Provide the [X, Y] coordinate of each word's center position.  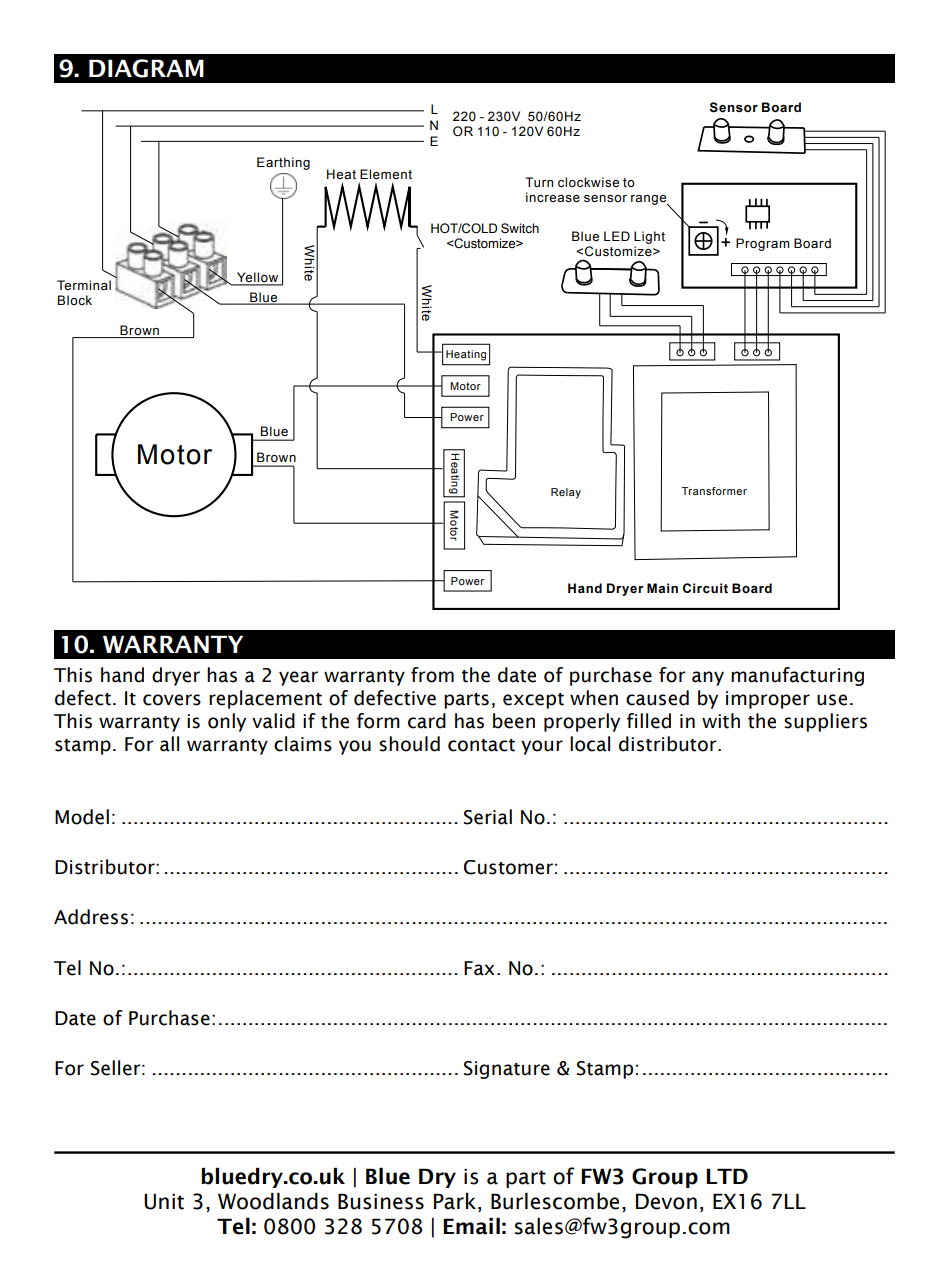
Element [386, 174]
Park [455, 1201]
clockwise [588, 182]
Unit [164, 1201]
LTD [727, 1176]
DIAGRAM [146, 68]
